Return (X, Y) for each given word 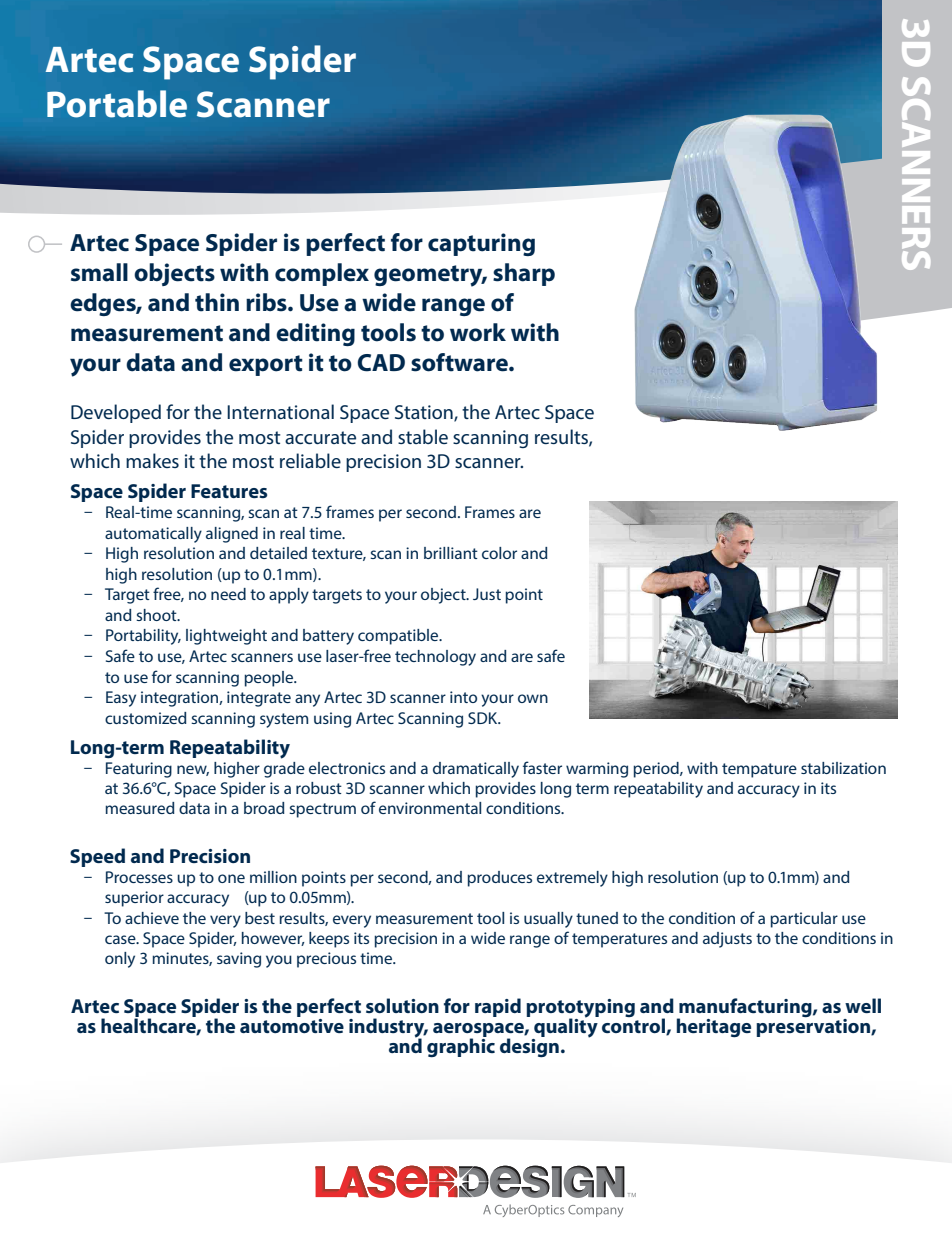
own (533, 698)
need (228, 594)
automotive (292, 1024)
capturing (481, 244)
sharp (524, 274)
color (499, 553)
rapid (498, 1007)
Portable (117, 104)
